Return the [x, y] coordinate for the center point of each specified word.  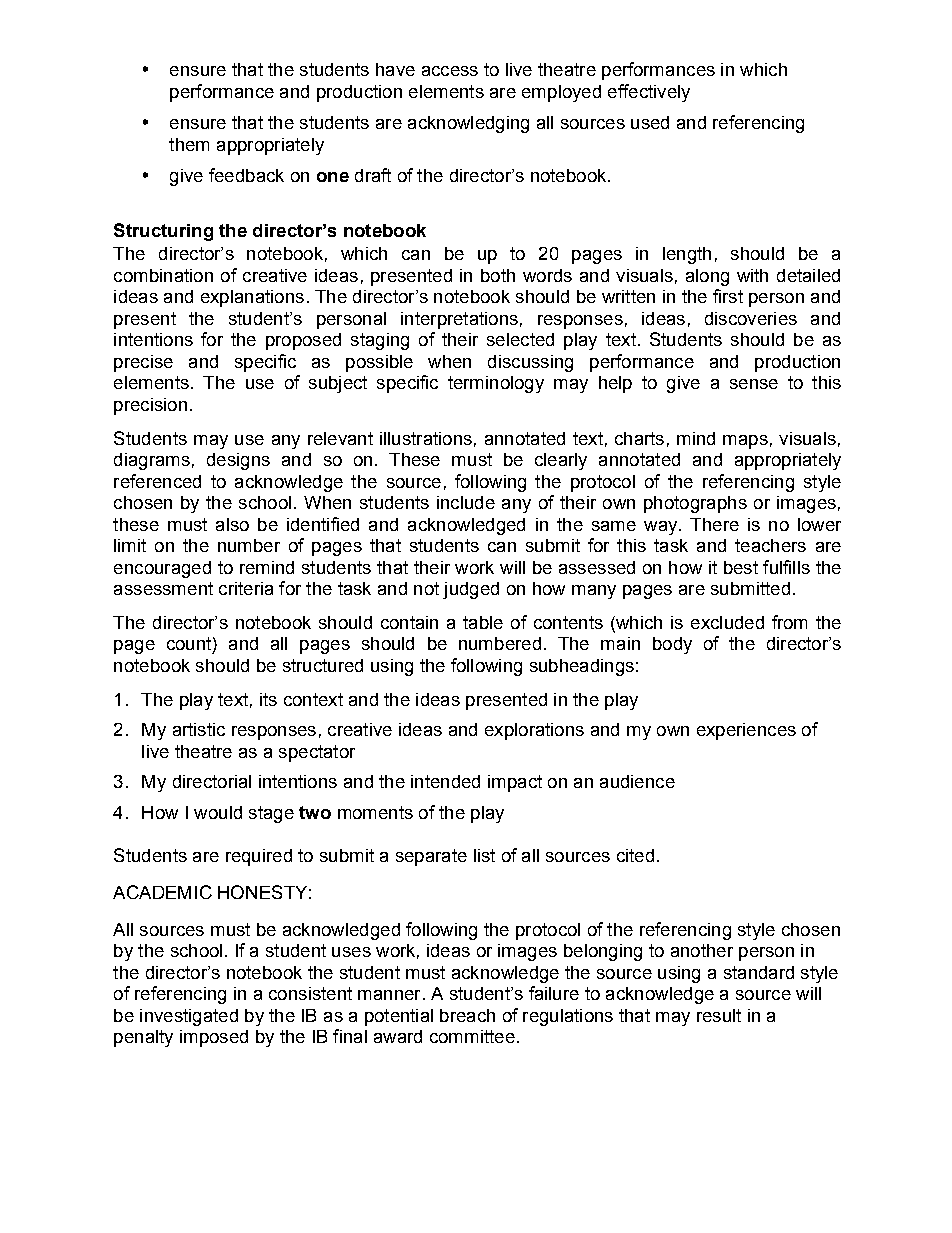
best [741, 567]
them [189, 144]
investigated [189, 1017]
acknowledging [468, 124]
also [232, 524]
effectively [649, 93]
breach [467, 1015]
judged [471, 590]
